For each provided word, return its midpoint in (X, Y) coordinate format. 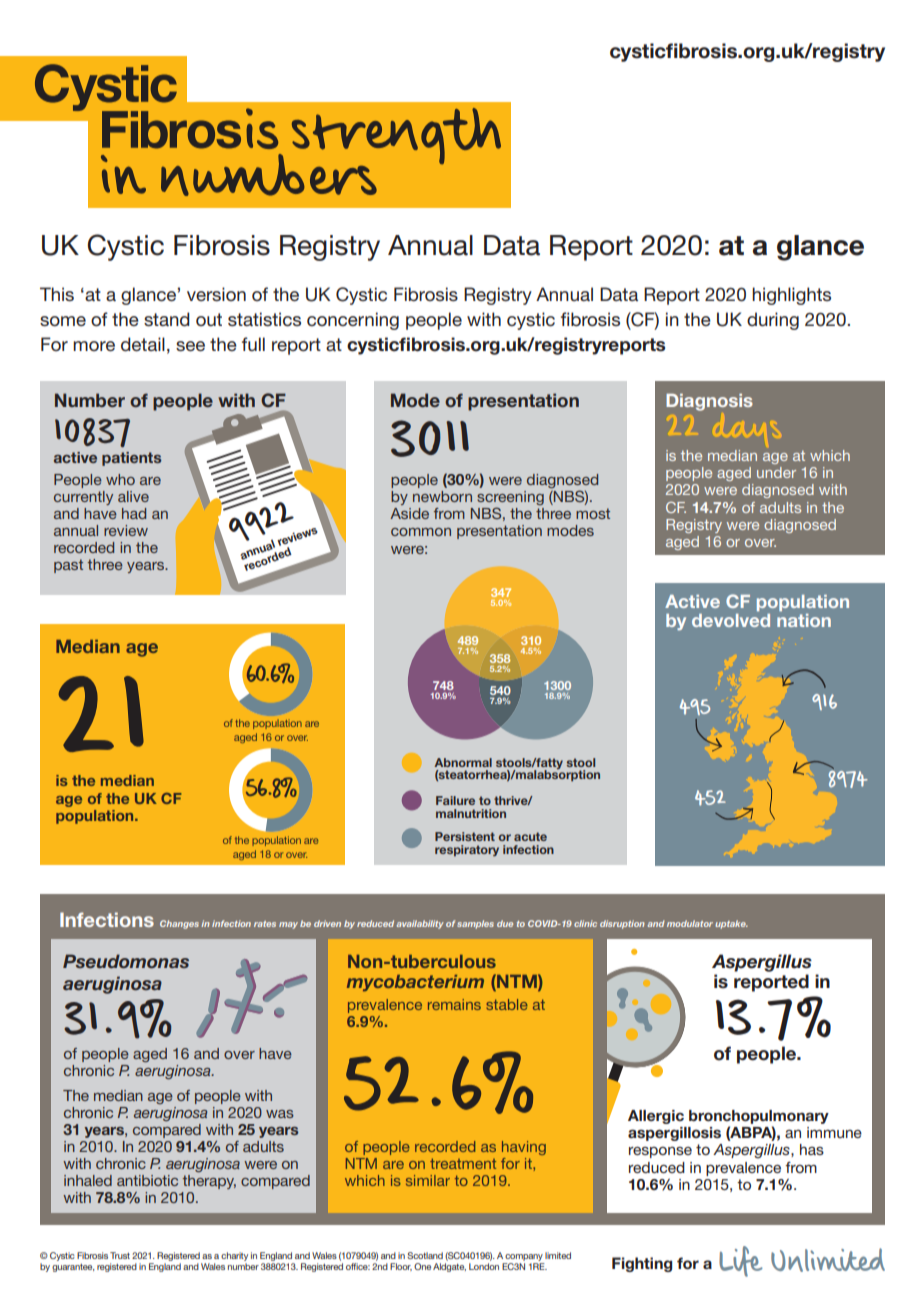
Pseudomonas (126, 961)
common (421, 532)
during (773, 321)
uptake (731, 924)
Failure (455, 800)
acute (530, 836)
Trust (120, 1255)
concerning (353, 321)
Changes (179, 924)
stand (167, 319)
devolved (731, 619)
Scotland (425, 1255)
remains (454, 1004)
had (134, 513)
